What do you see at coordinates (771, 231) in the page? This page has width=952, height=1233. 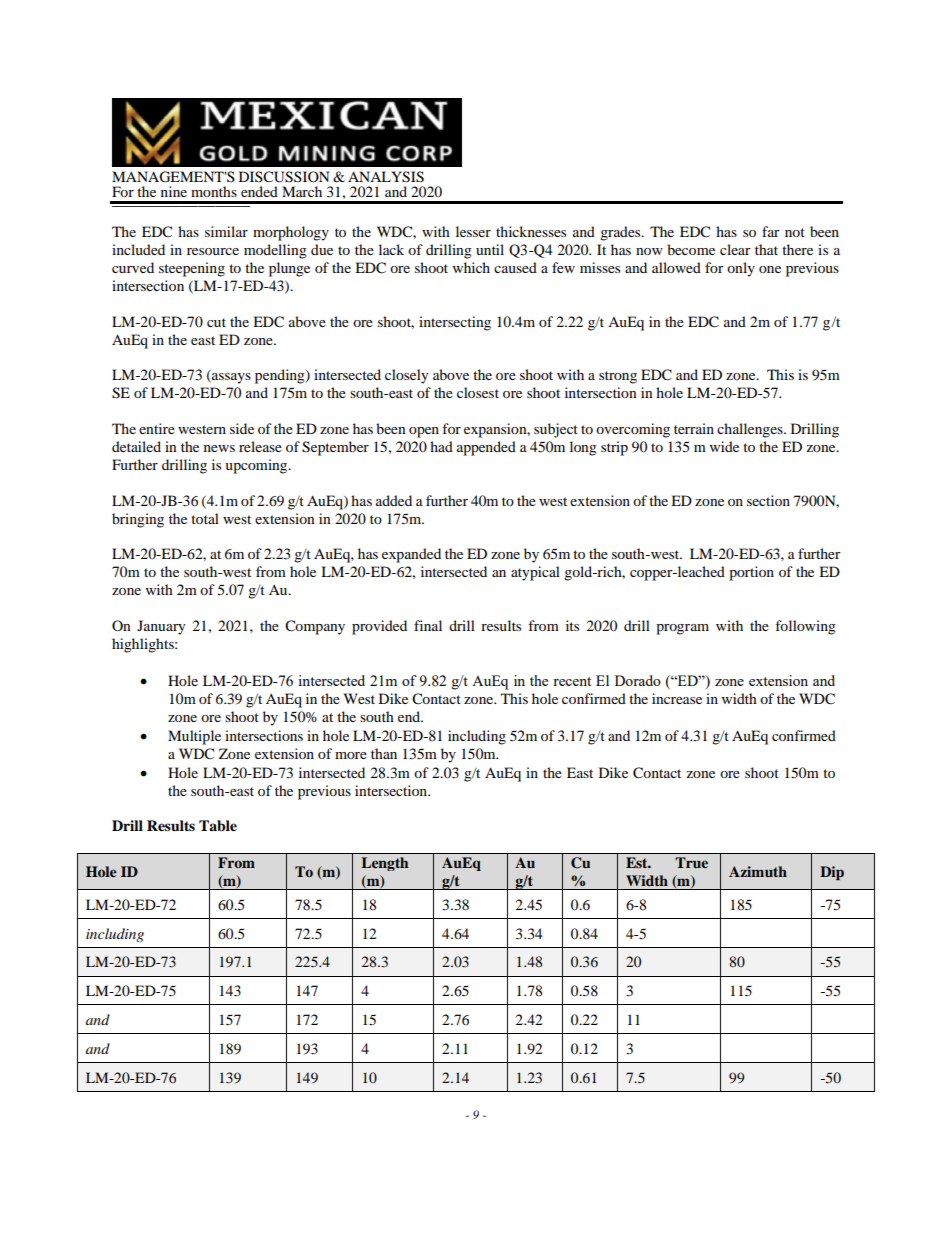 I see `far` at bounding box center [771, 231].
